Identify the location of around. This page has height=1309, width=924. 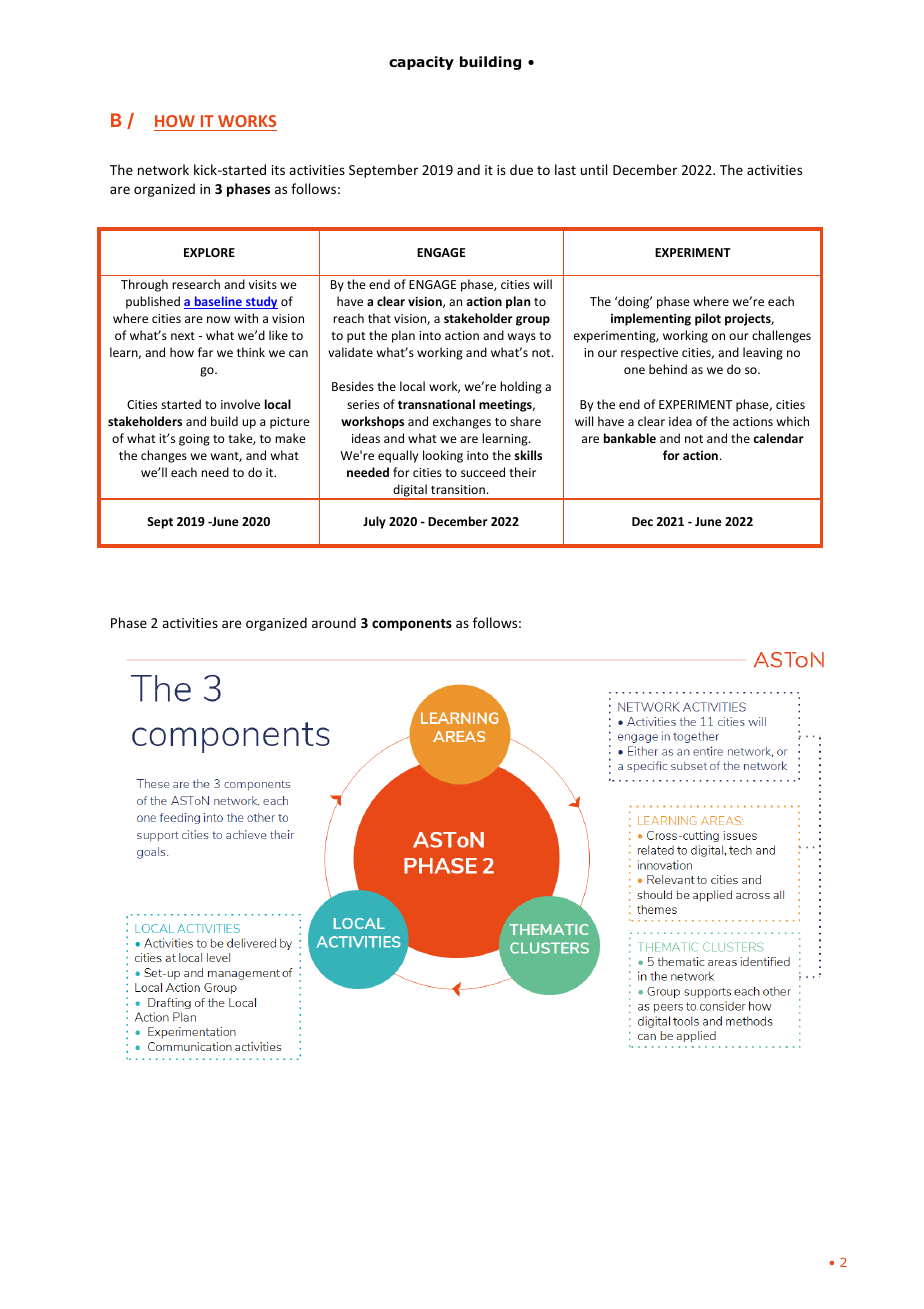
(334, 622).
